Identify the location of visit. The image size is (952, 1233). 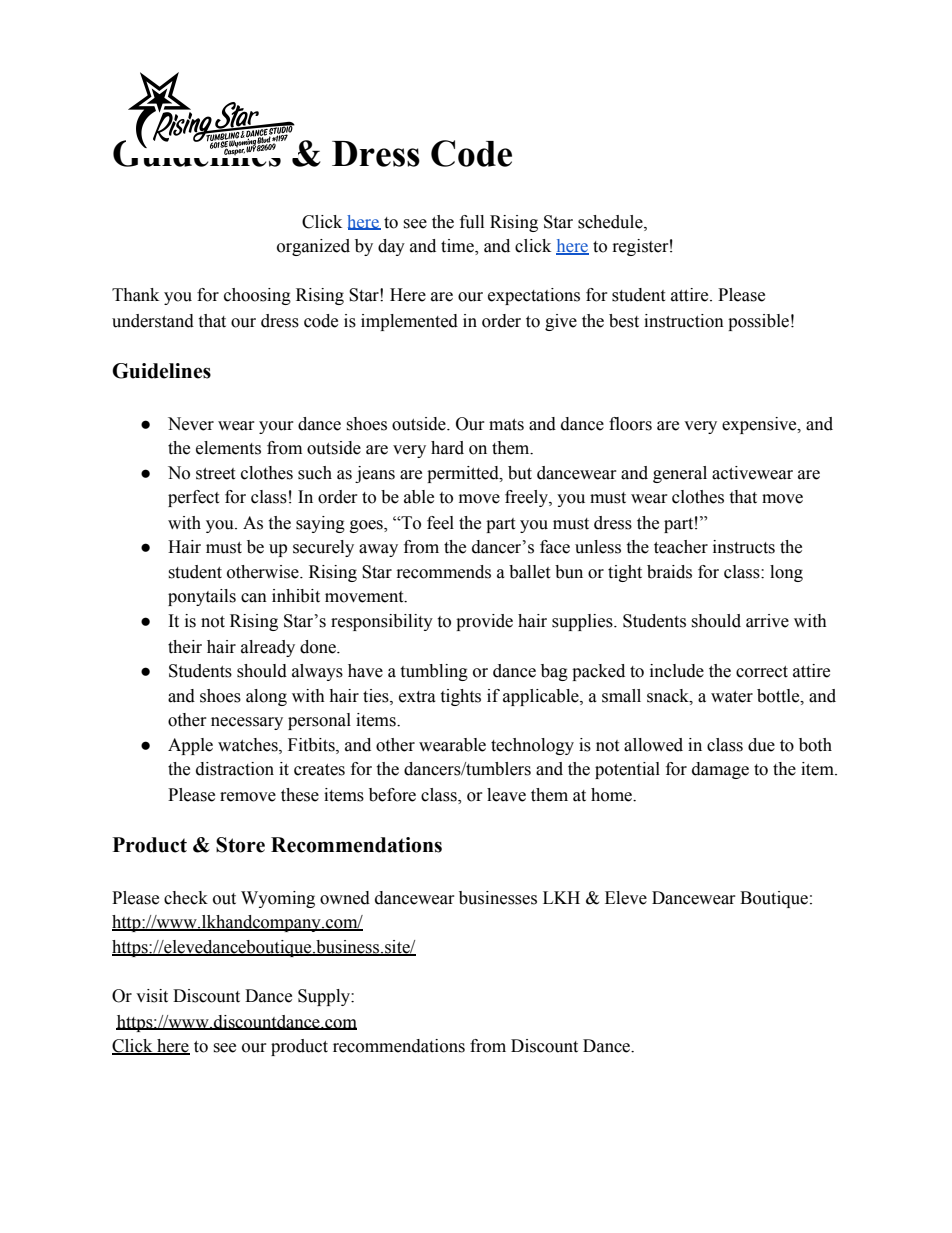
(152, 996).
